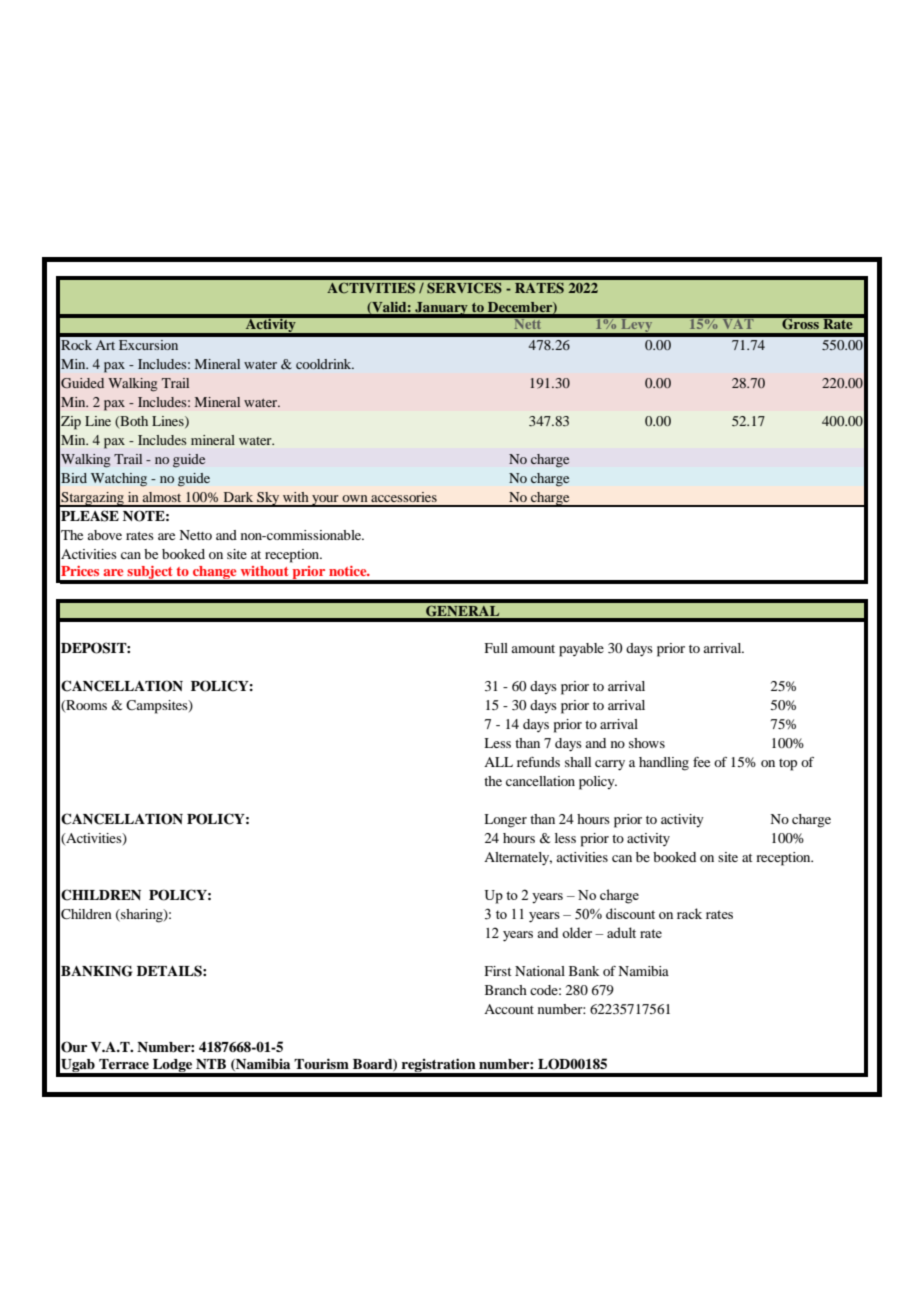  I want to click on Full, so click(496, 648).
